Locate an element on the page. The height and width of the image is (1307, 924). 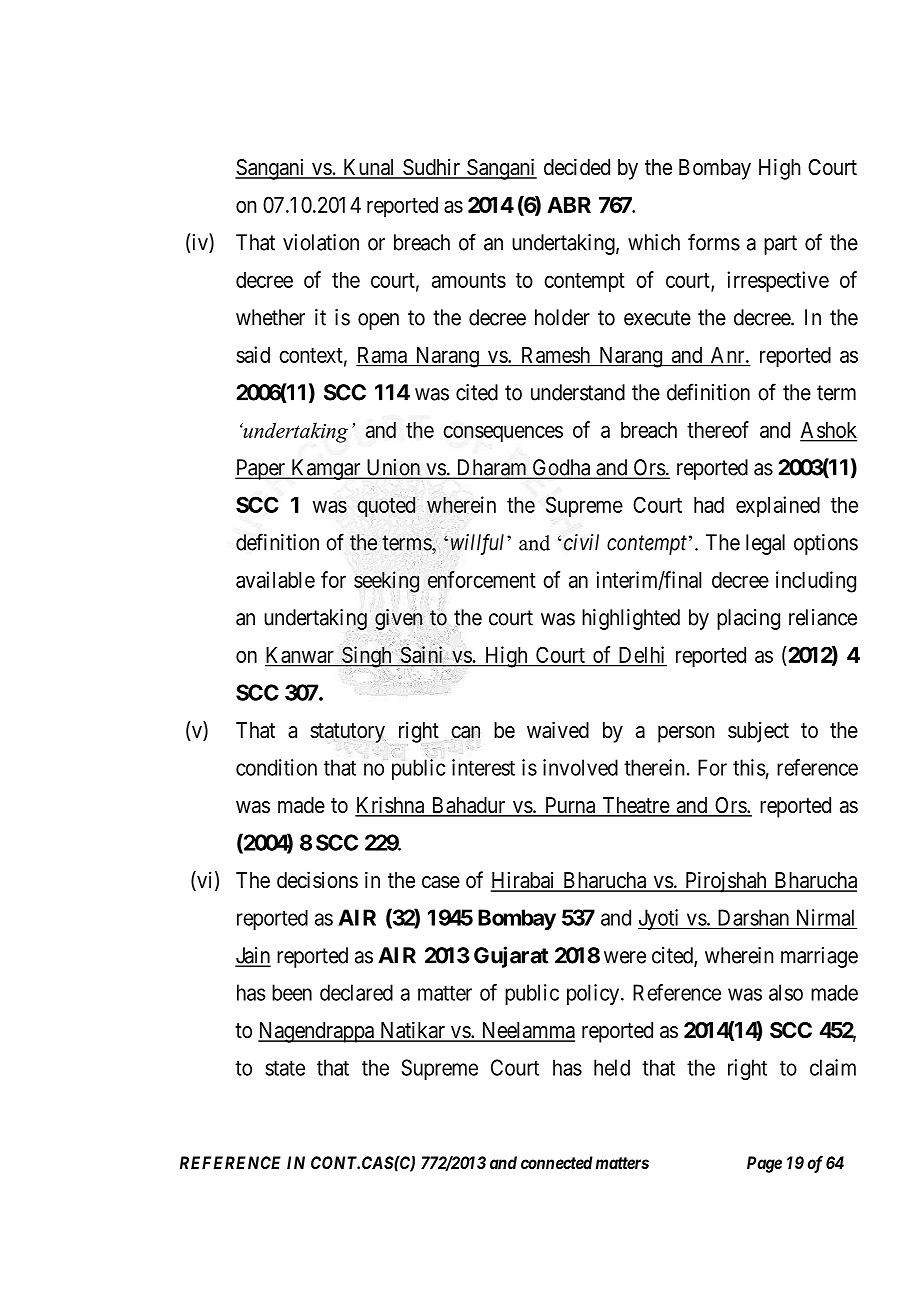
state is located at coordinates (285, 1068).
